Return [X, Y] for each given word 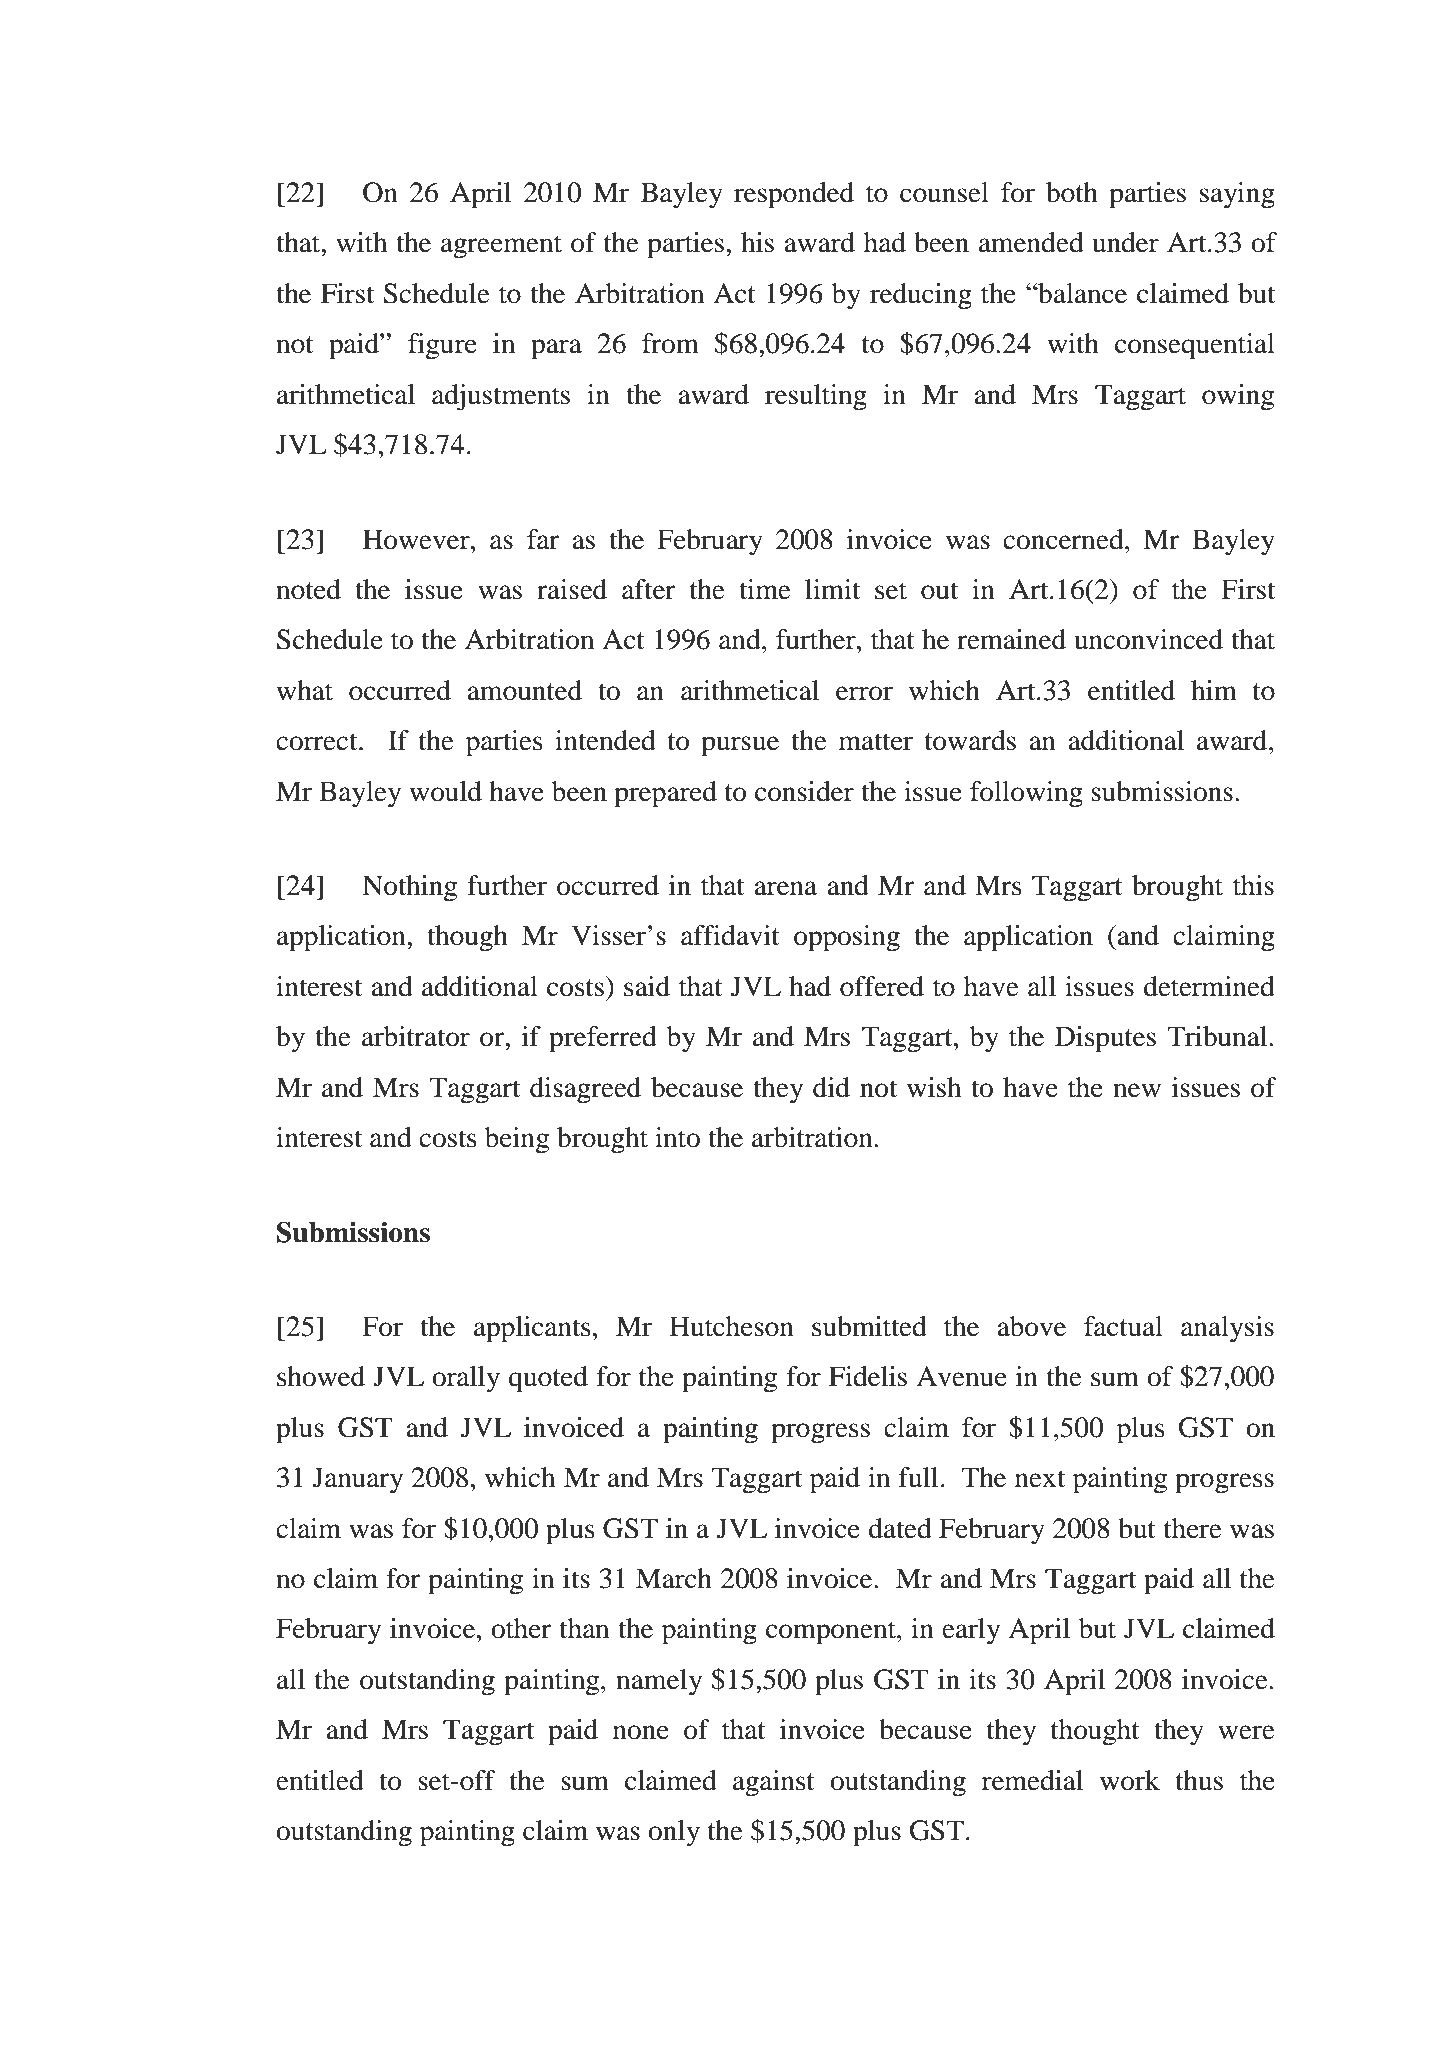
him [1214, 690]
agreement [501, 247]
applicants [532, 1329]
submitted [869, 1326]
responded [794, 195]
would [446, 791]
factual [1123, 1326]
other [521, 1628]
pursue [740, 746]
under [1125, 242]
